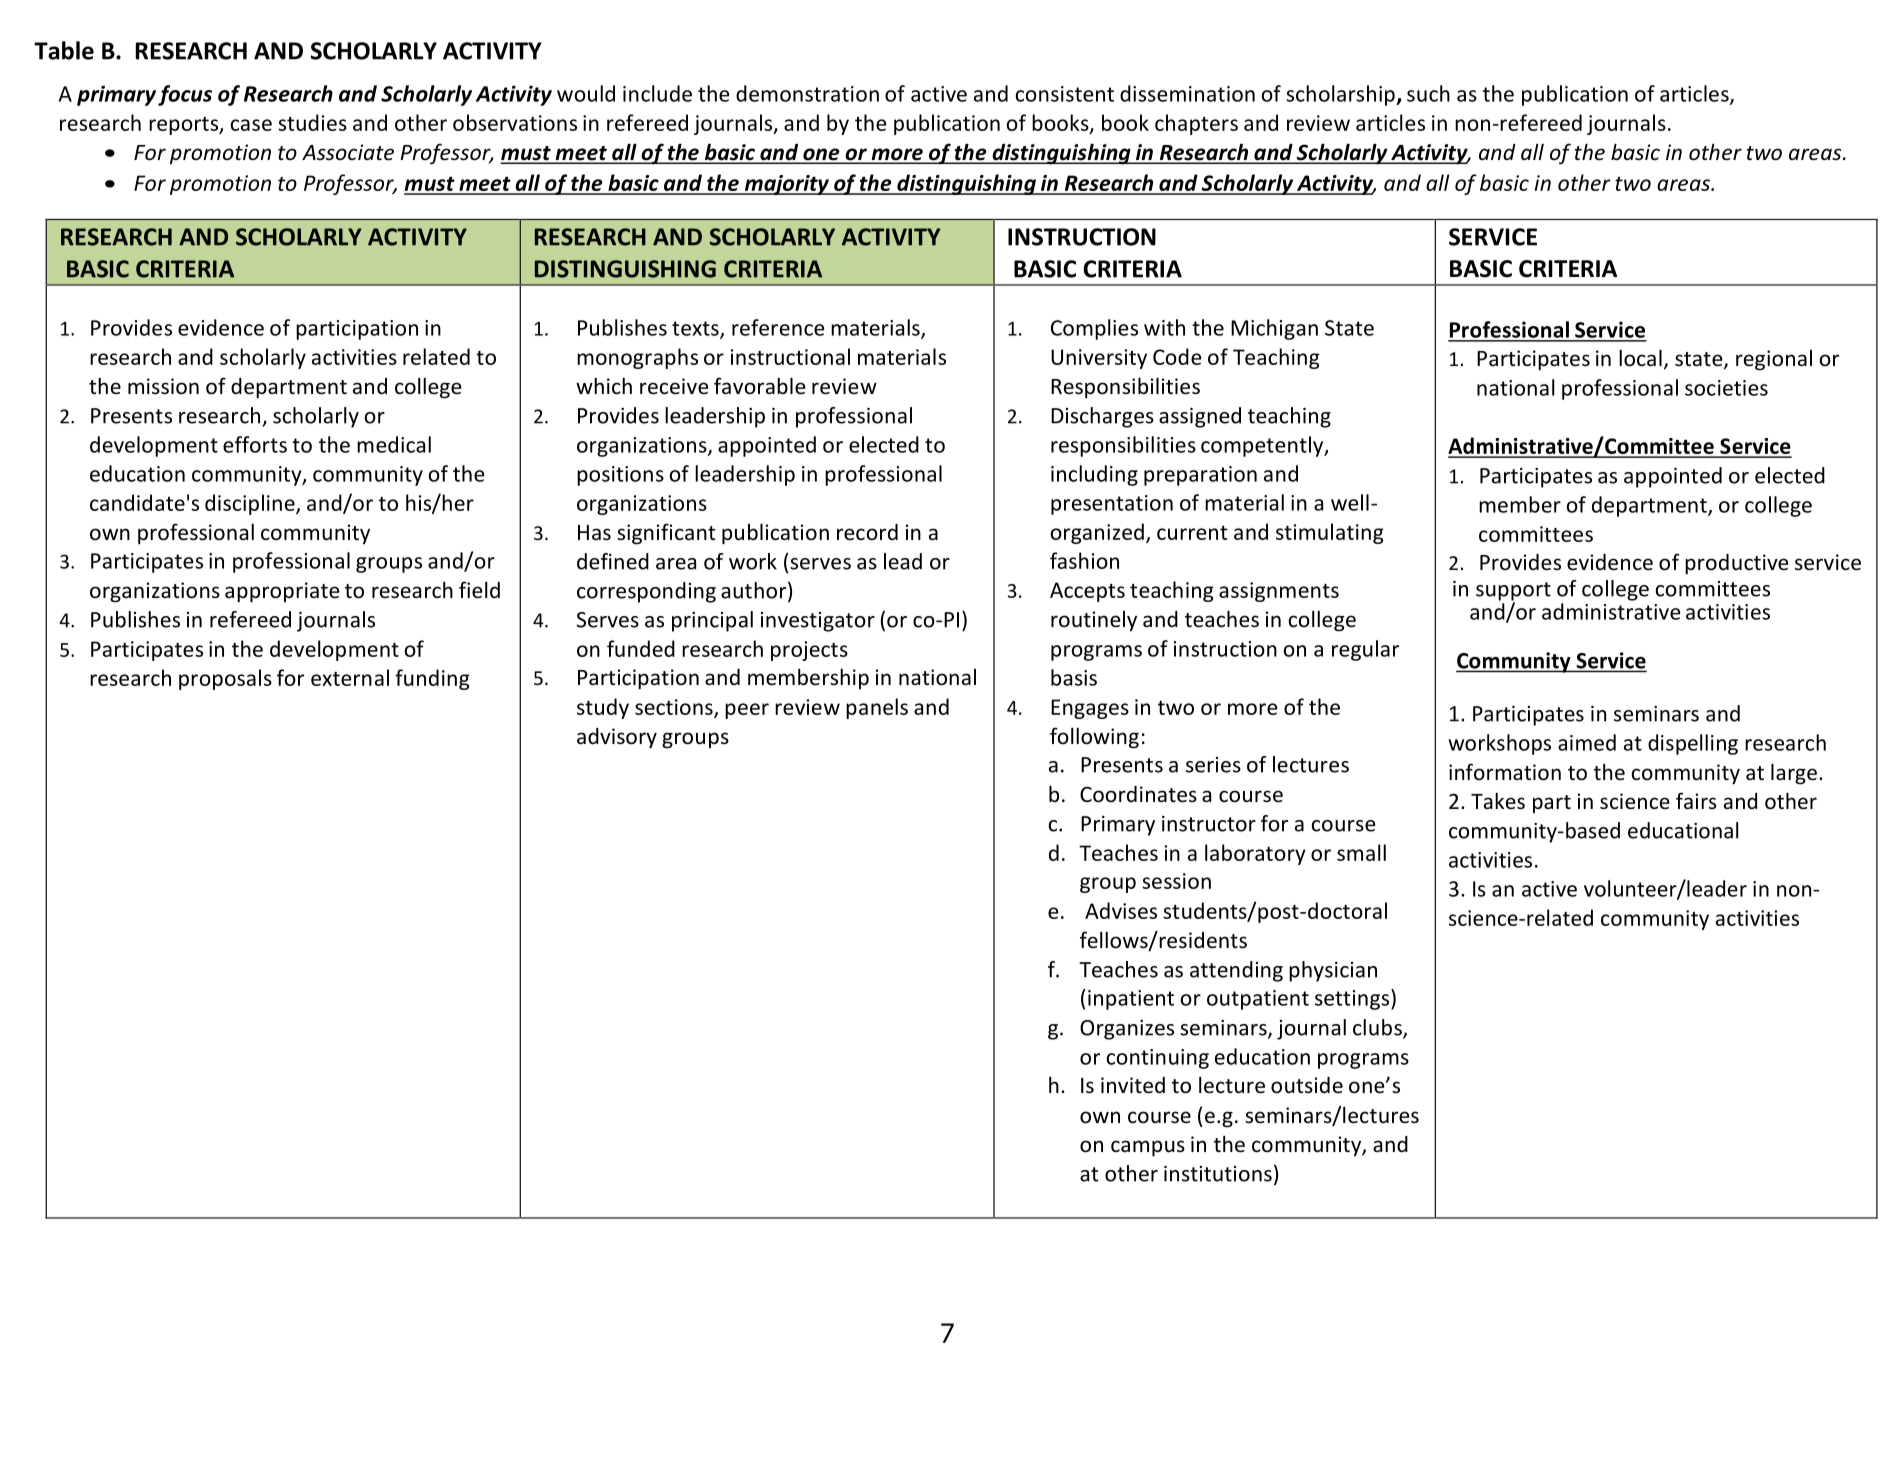 The width and height of the screenshot is (1895, 1465). I want to click on Advises, so click(1121, 910).
